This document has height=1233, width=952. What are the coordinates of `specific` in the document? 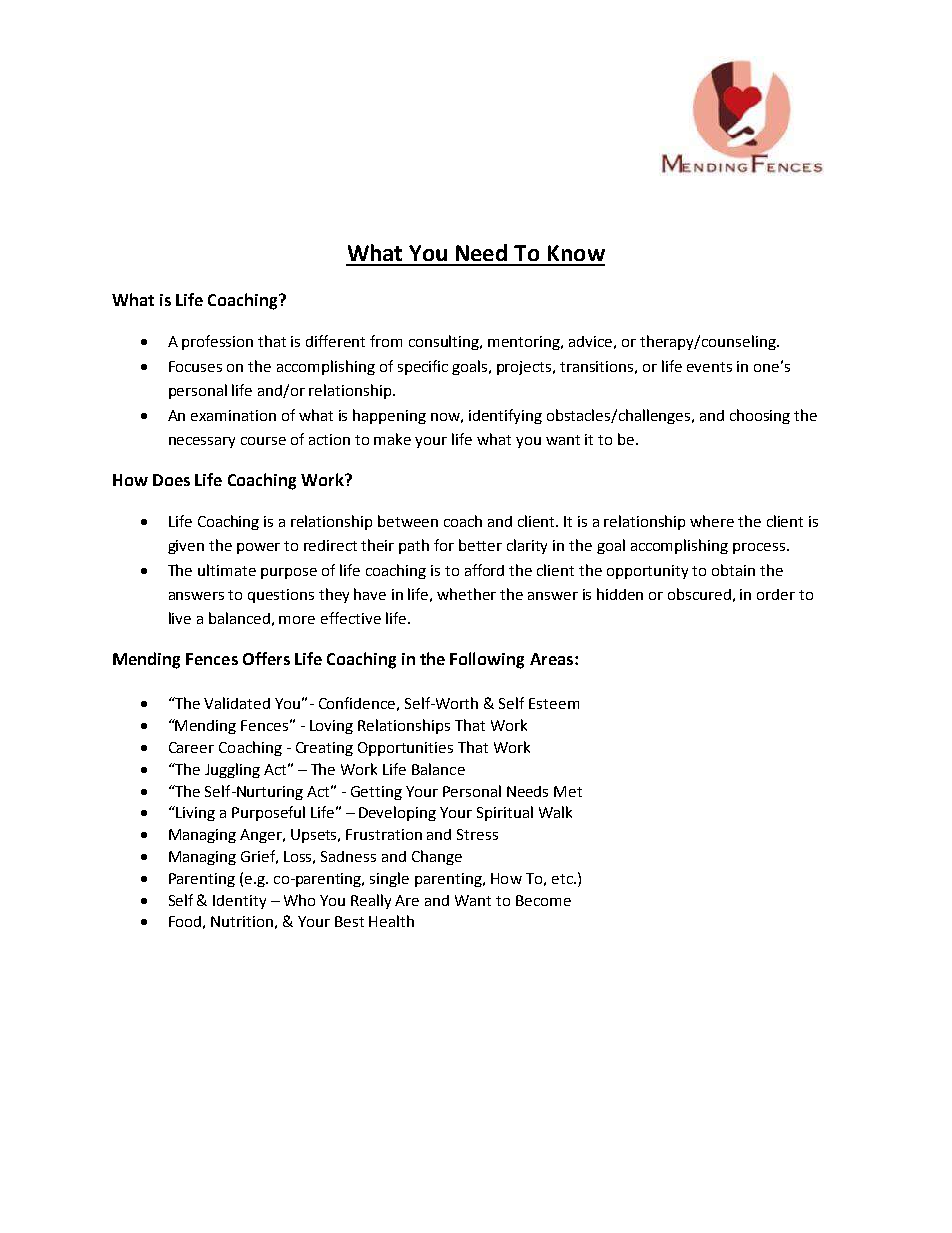 It's located at (423, 367).
